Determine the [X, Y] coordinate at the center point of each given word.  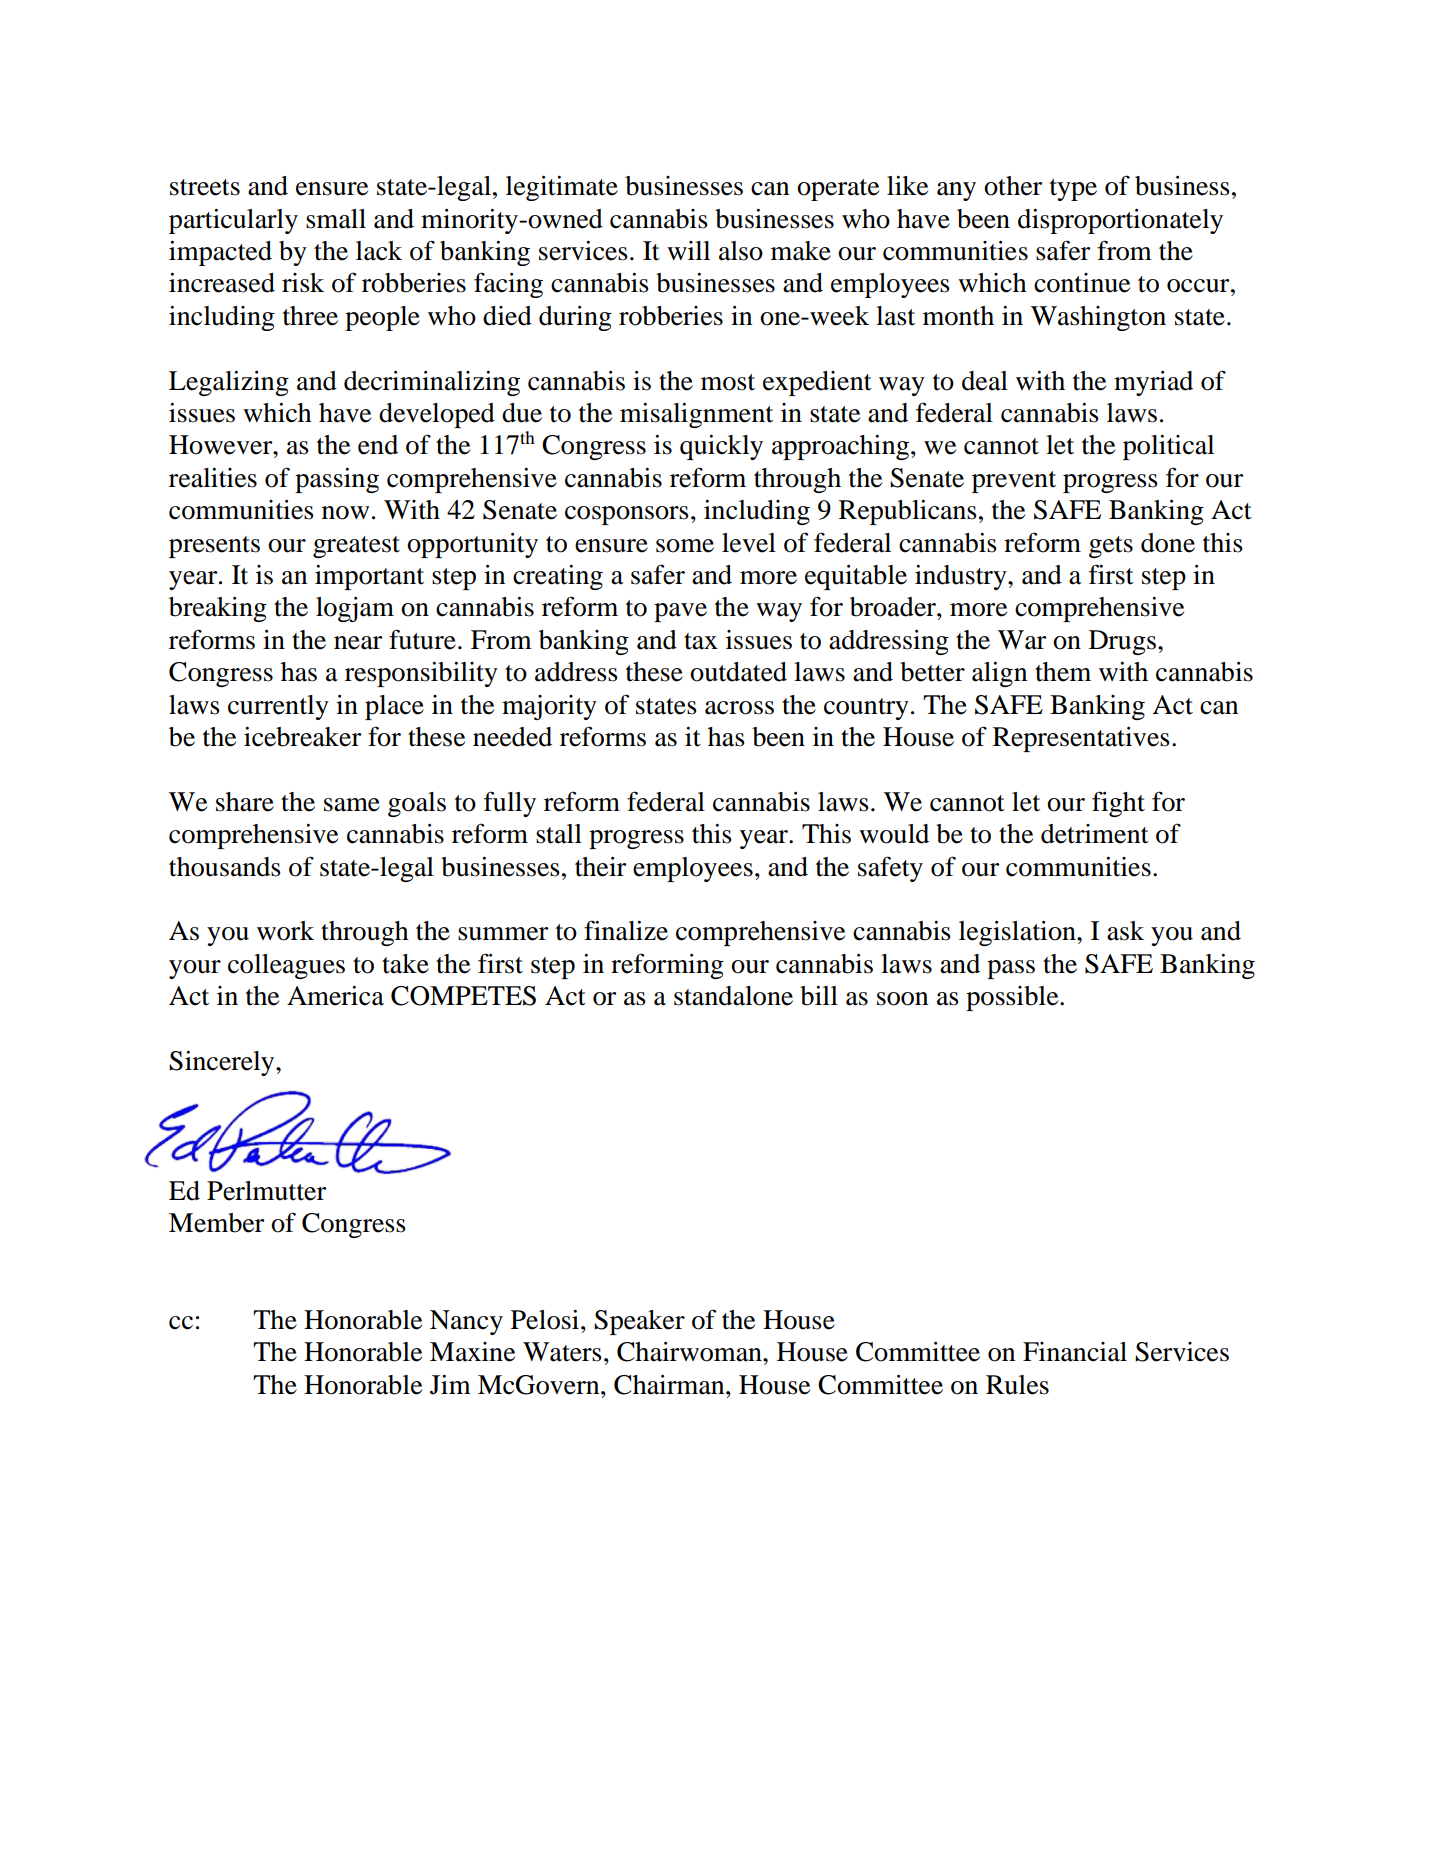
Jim [450, 1385]
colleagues [286, 966]
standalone [733, 996]
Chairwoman [690, 1352]
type [1073, 190]
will [688, 250]
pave [680, 612]
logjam [355, 609]
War [1022, 640]
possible [1013, 998]
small [336, 219]
